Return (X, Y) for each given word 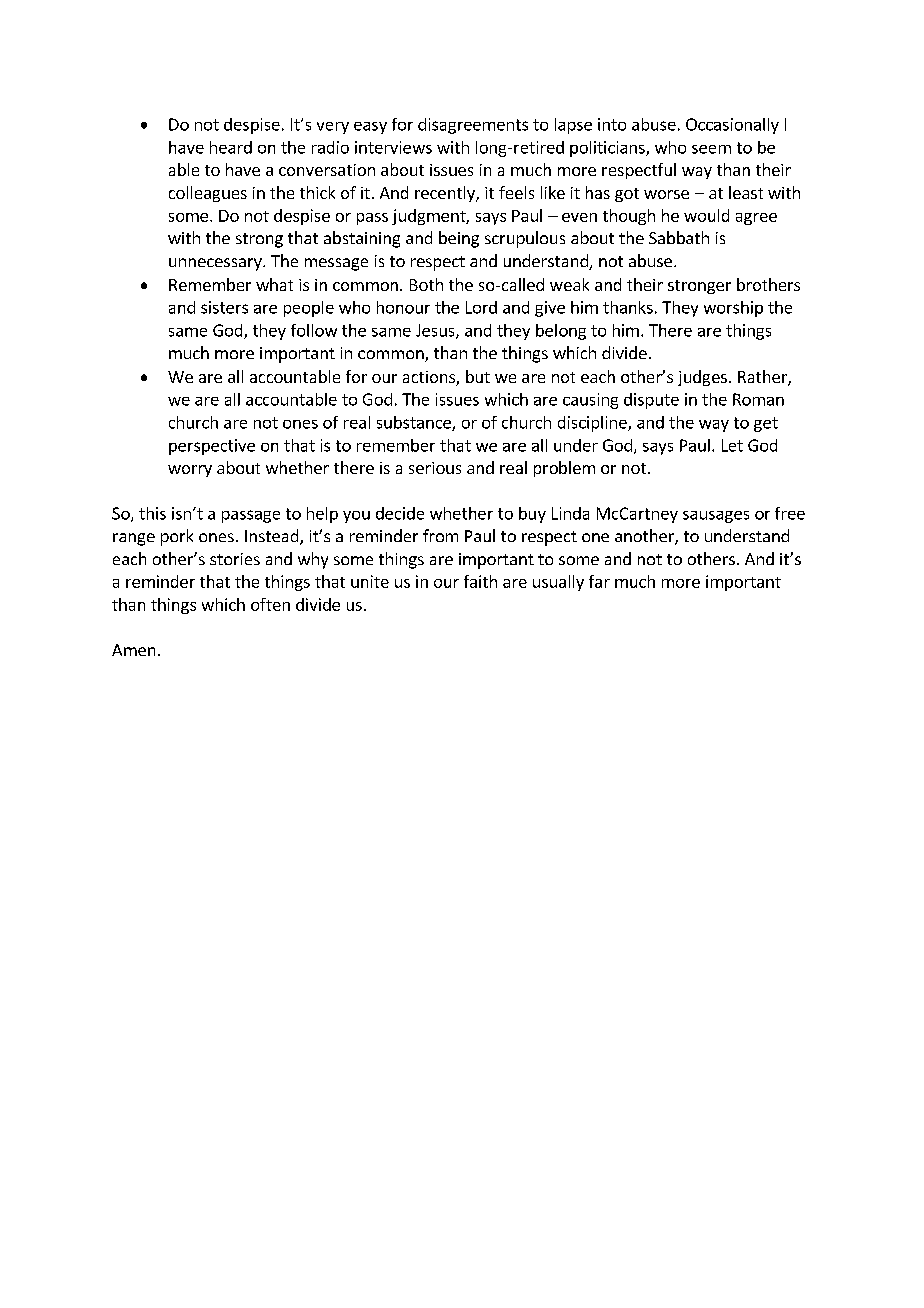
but (478, 376)
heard (231, 147)
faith (480, 581)
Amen (133, 650)
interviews (393, 147)
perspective (212, 447)
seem (711, 149)
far (599, 581)
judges (702, 378)
